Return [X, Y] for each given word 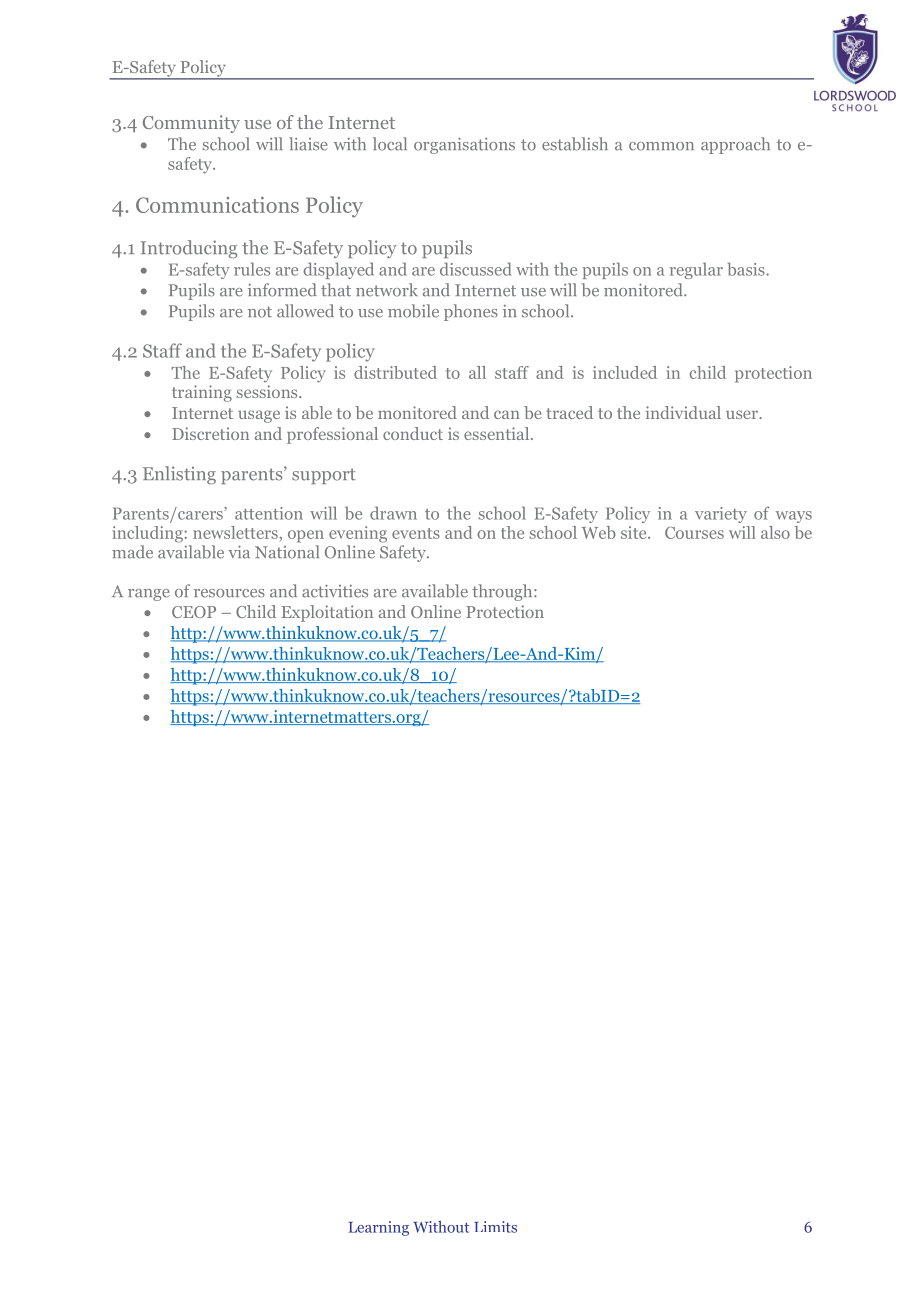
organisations [464, 145]
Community [191, 124]
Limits [495, 1227]
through [503, 592]
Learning [379, 1228]
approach [735, 145]
